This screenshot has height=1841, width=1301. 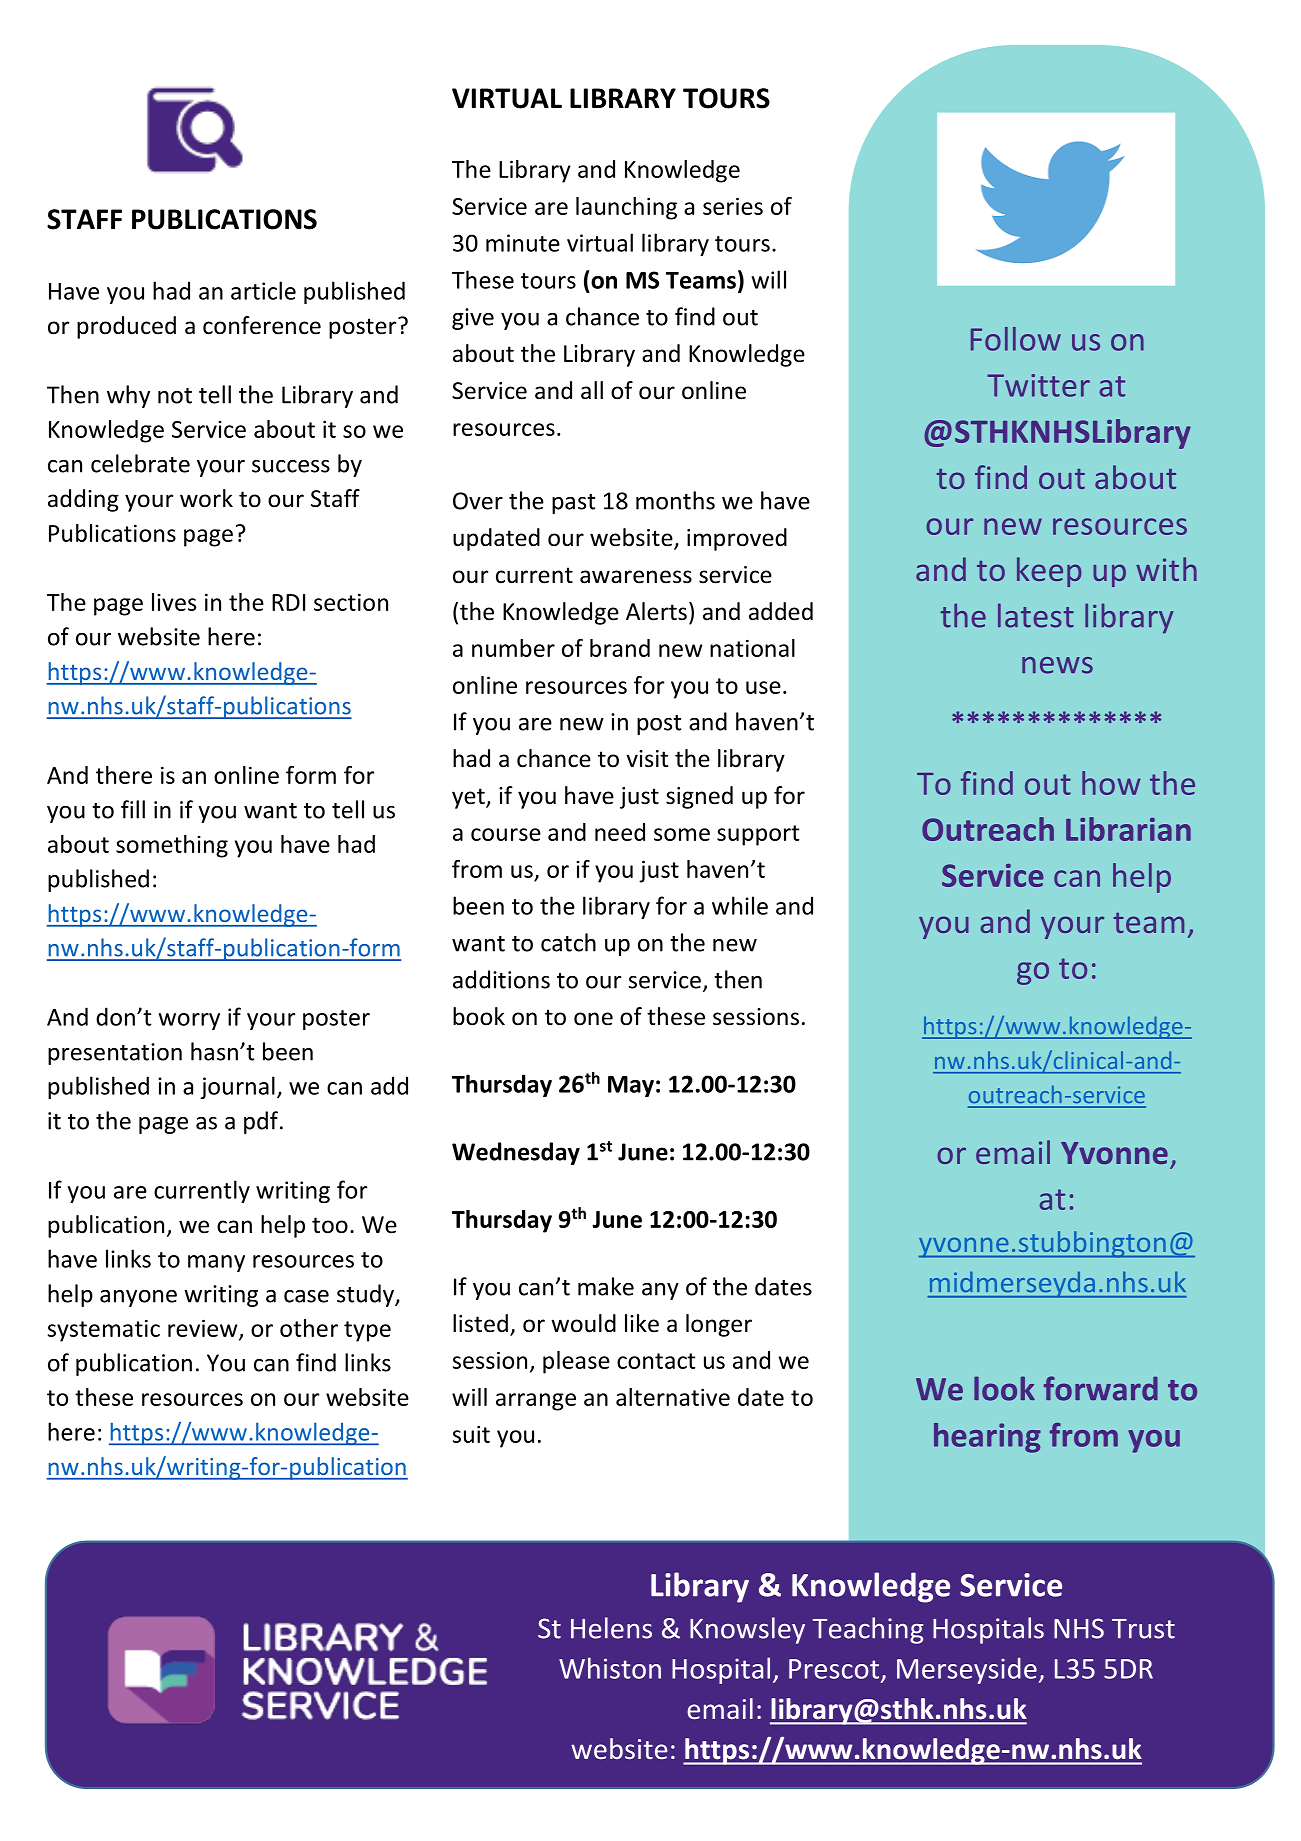 I want to click on look, so click(x=1004, y=1388).
